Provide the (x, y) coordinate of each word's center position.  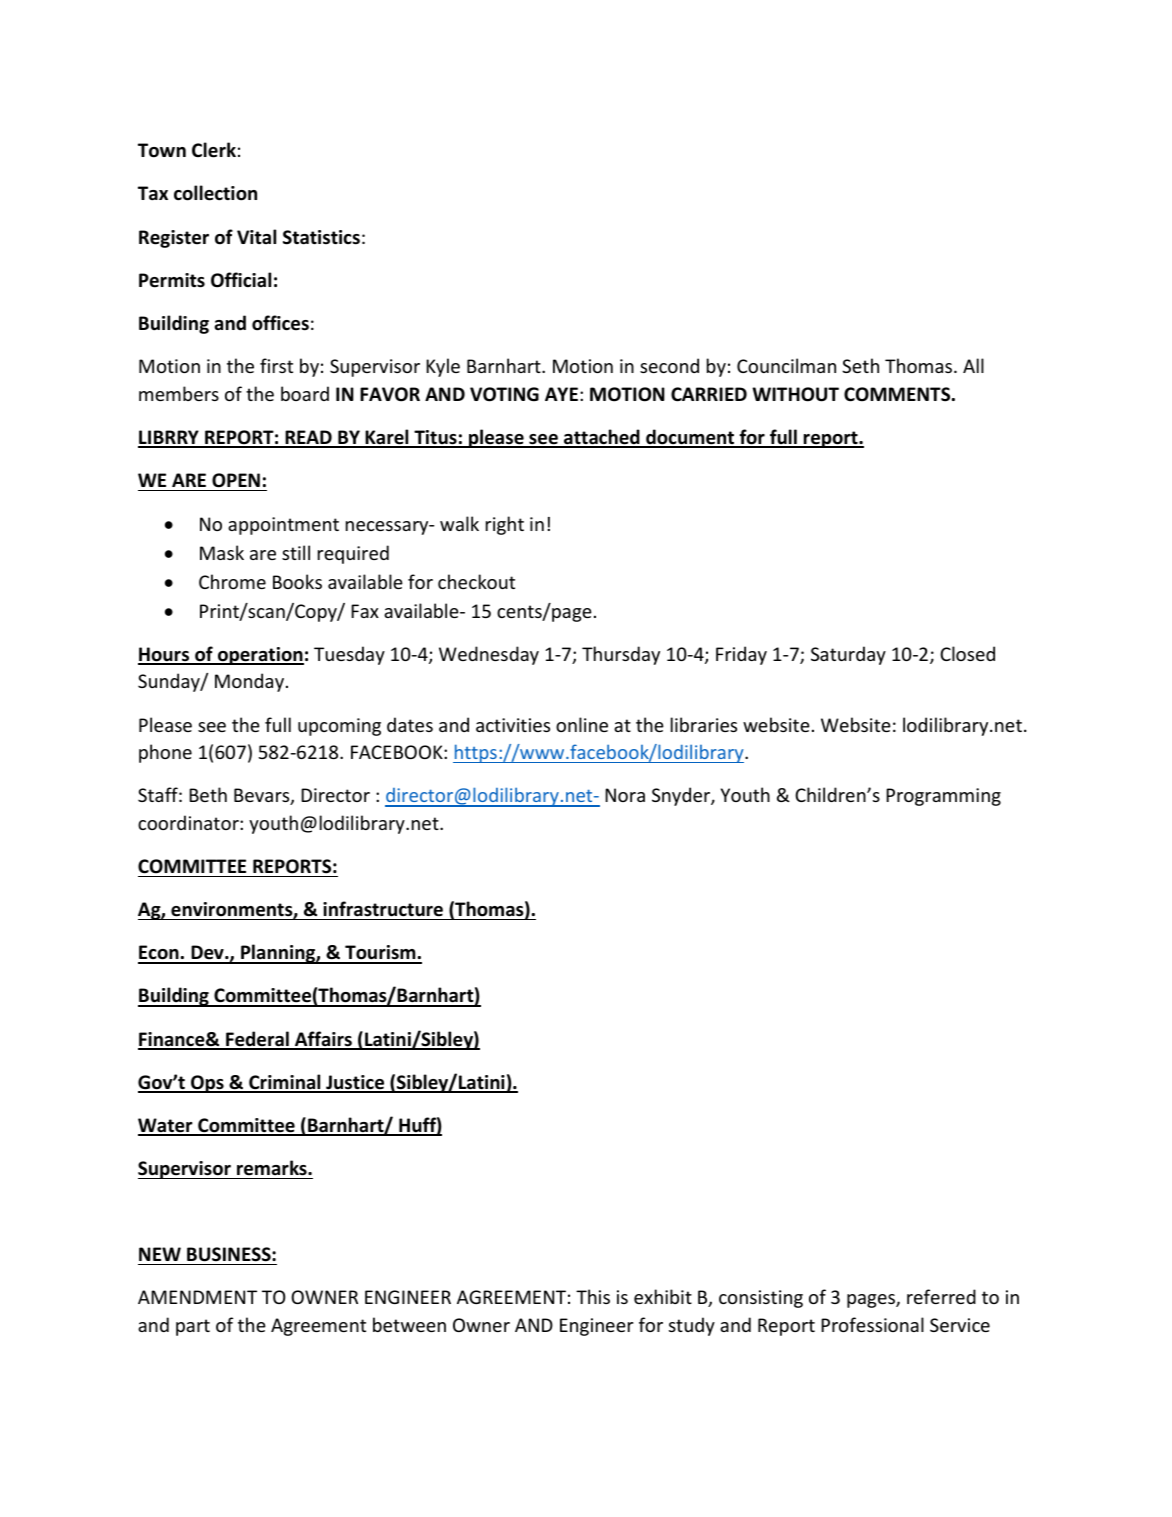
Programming (943, 797)
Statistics (321, 237)
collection (215, 193)
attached (602, 438)
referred (941, 1296)
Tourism (380, 954)
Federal (257, 1040)
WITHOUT (795, 394)
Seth (860, 365)
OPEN (236, 480)
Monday (251, 682)
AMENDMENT (197, 1297)
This (593, 1296)
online (582, 724)
